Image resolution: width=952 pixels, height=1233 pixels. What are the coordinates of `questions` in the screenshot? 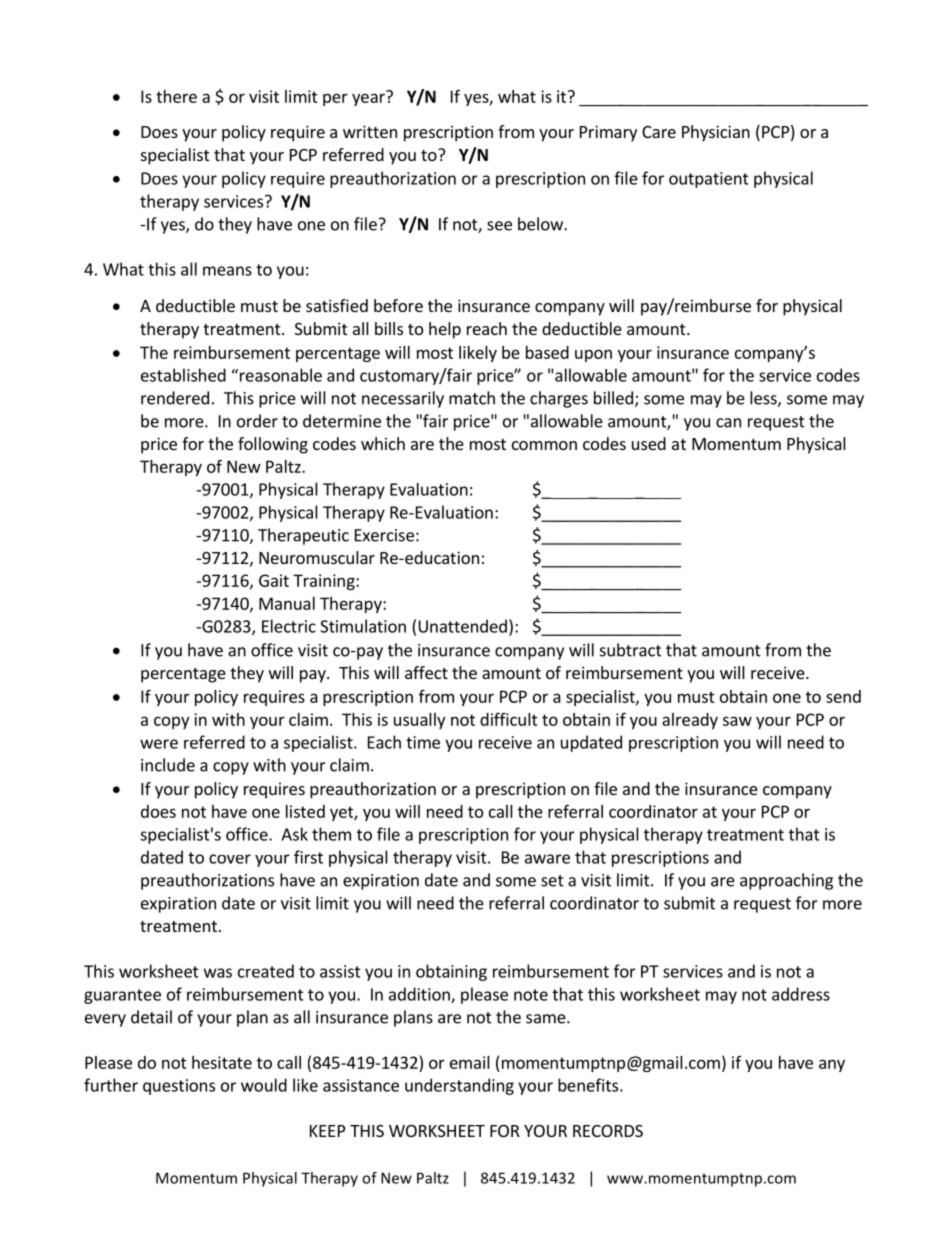 It's located at (179, 1087).
